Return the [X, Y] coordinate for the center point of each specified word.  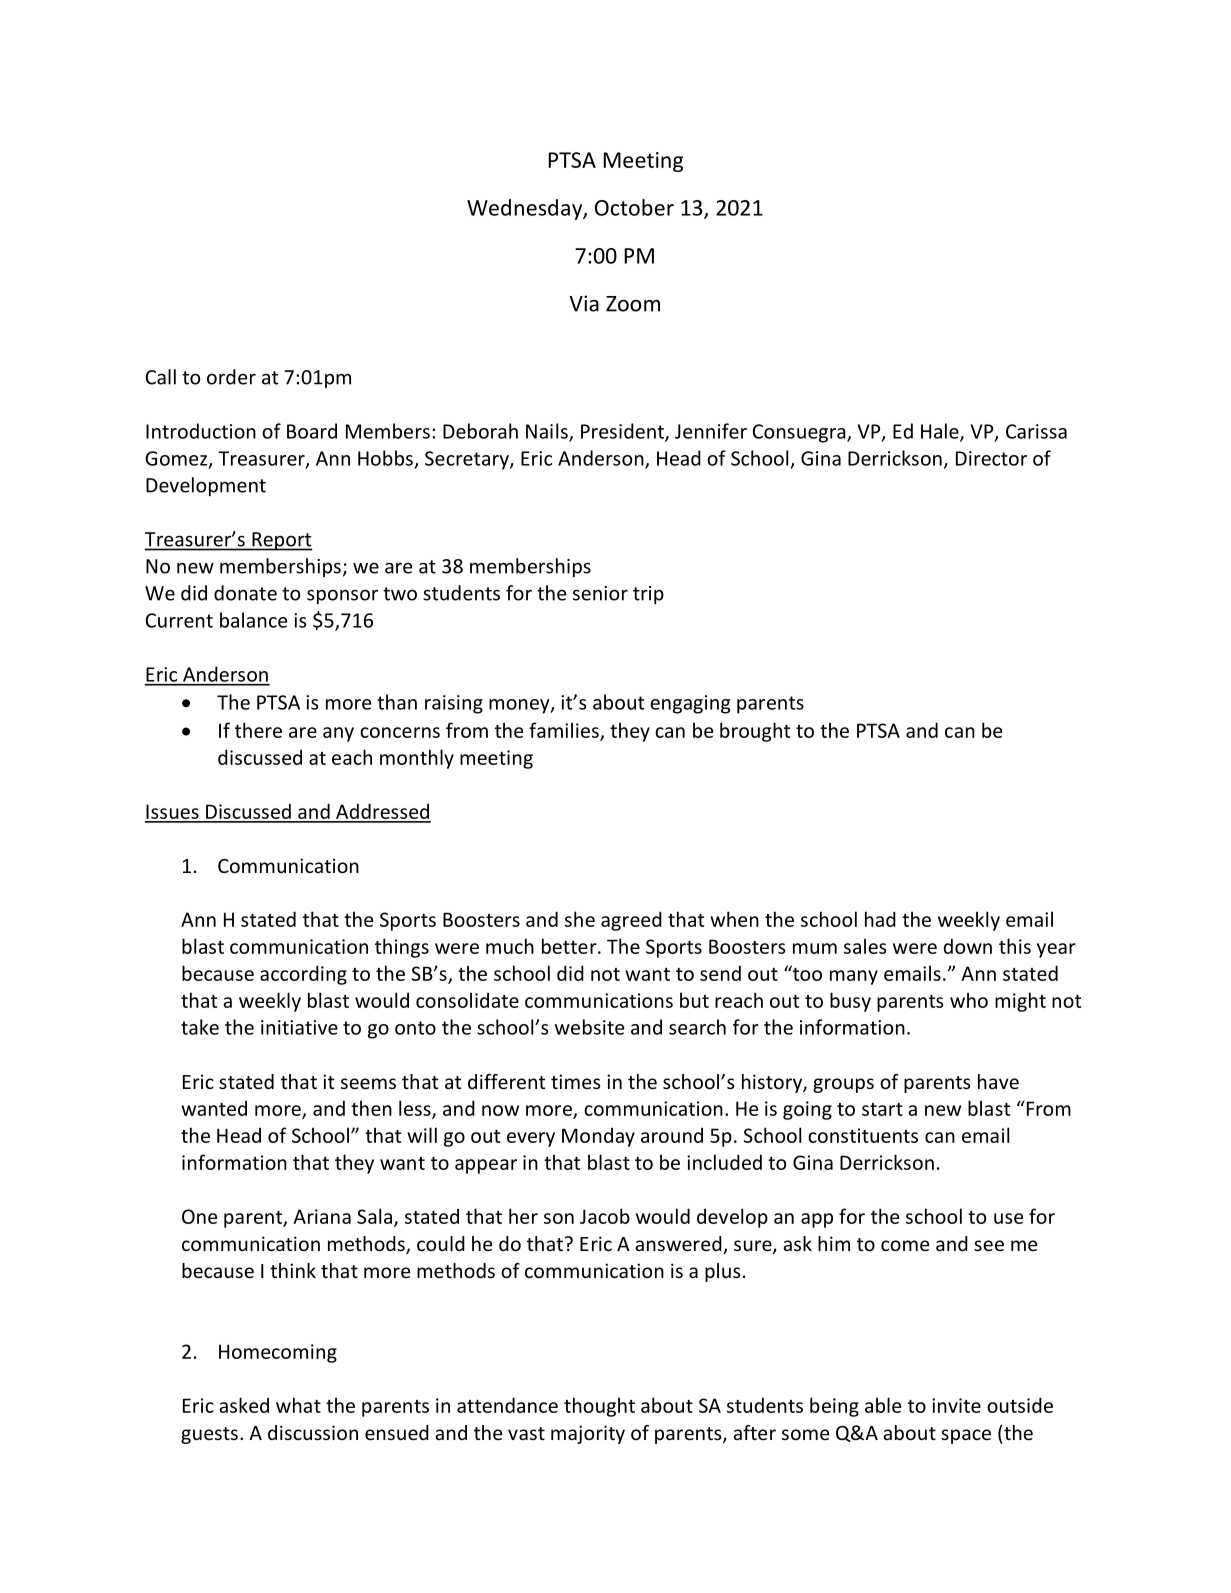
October [634, 207]
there [258, 730]
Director [991, 458]
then [371, 1108]
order [231, 377]
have [998, 1081]
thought [599, 1407]
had [880, 919]
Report [281, 541]
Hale [941, 432]
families [565, 731]
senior [600, 593]
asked [244, 1405]
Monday [598, 1137]
